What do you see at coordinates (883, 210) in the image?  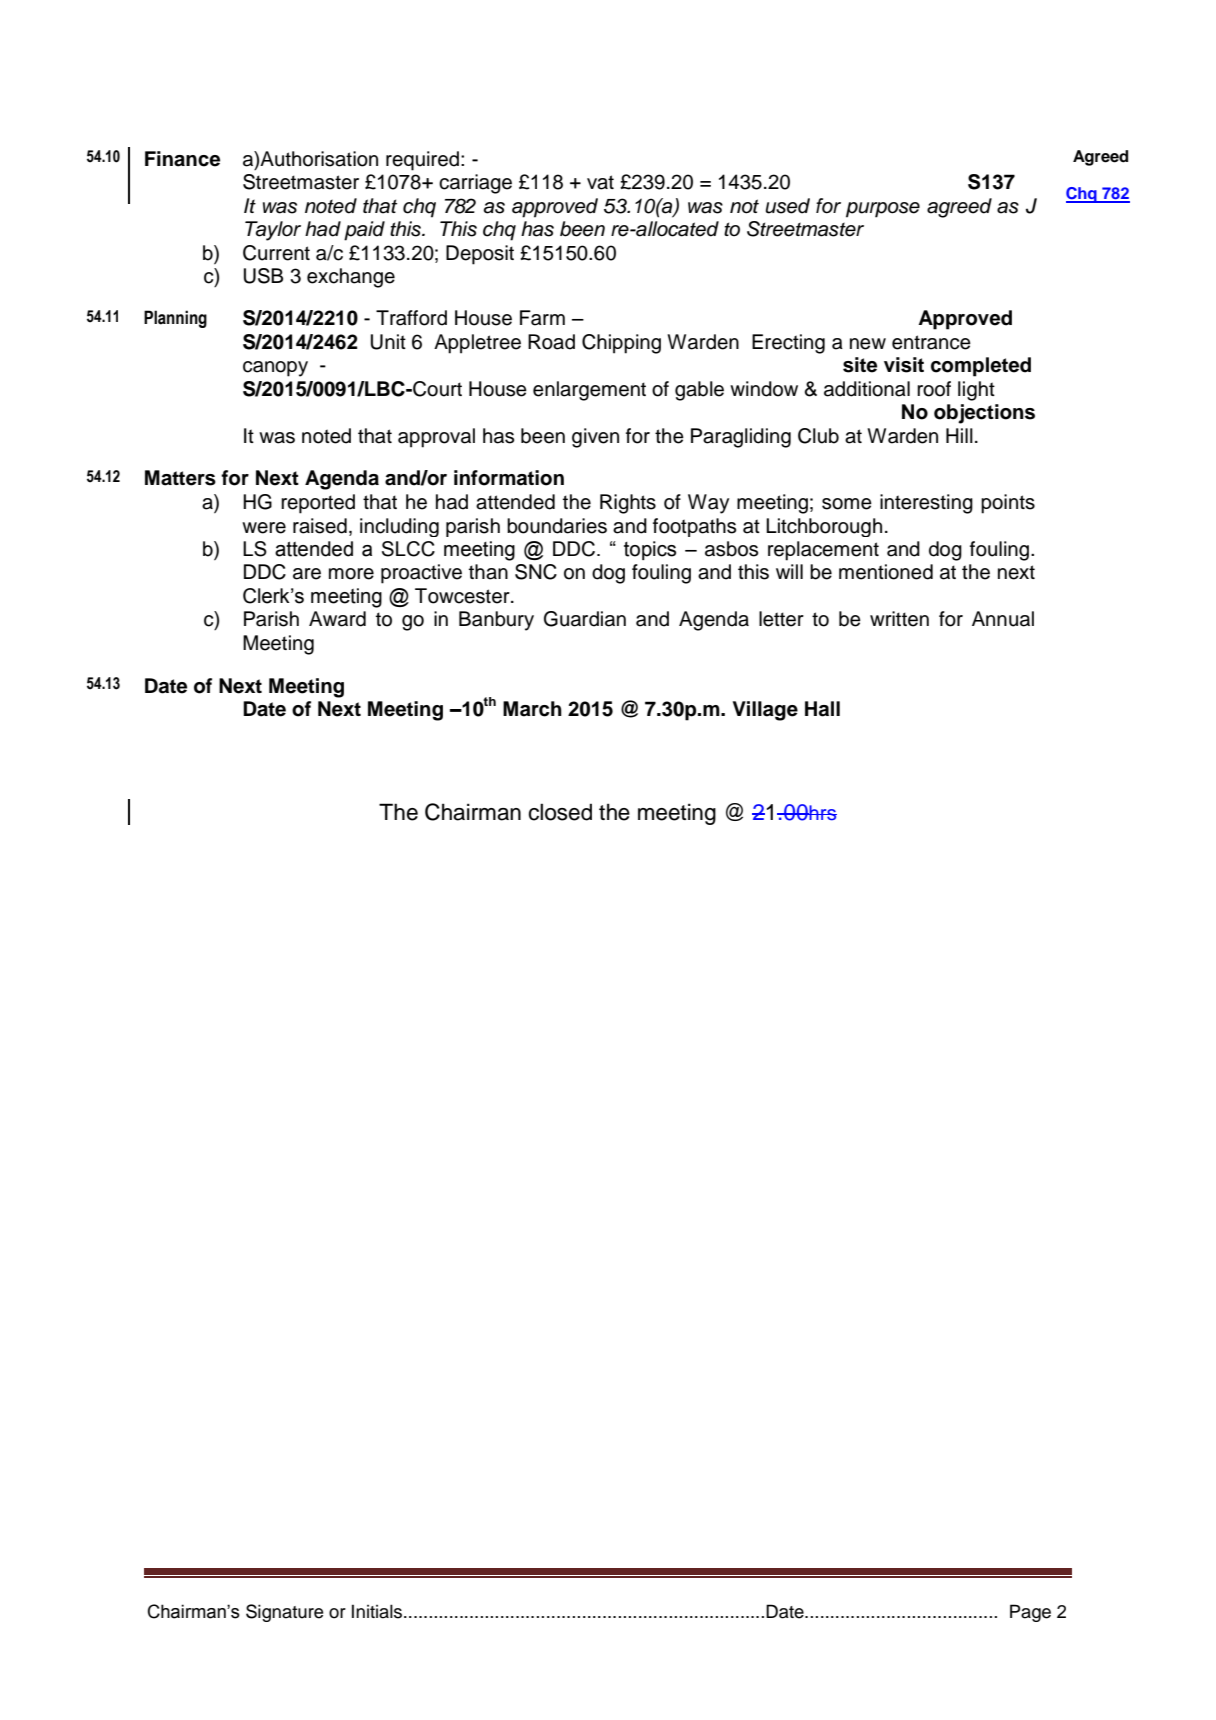 I see `purpose` at bounding box center [883, 210].
